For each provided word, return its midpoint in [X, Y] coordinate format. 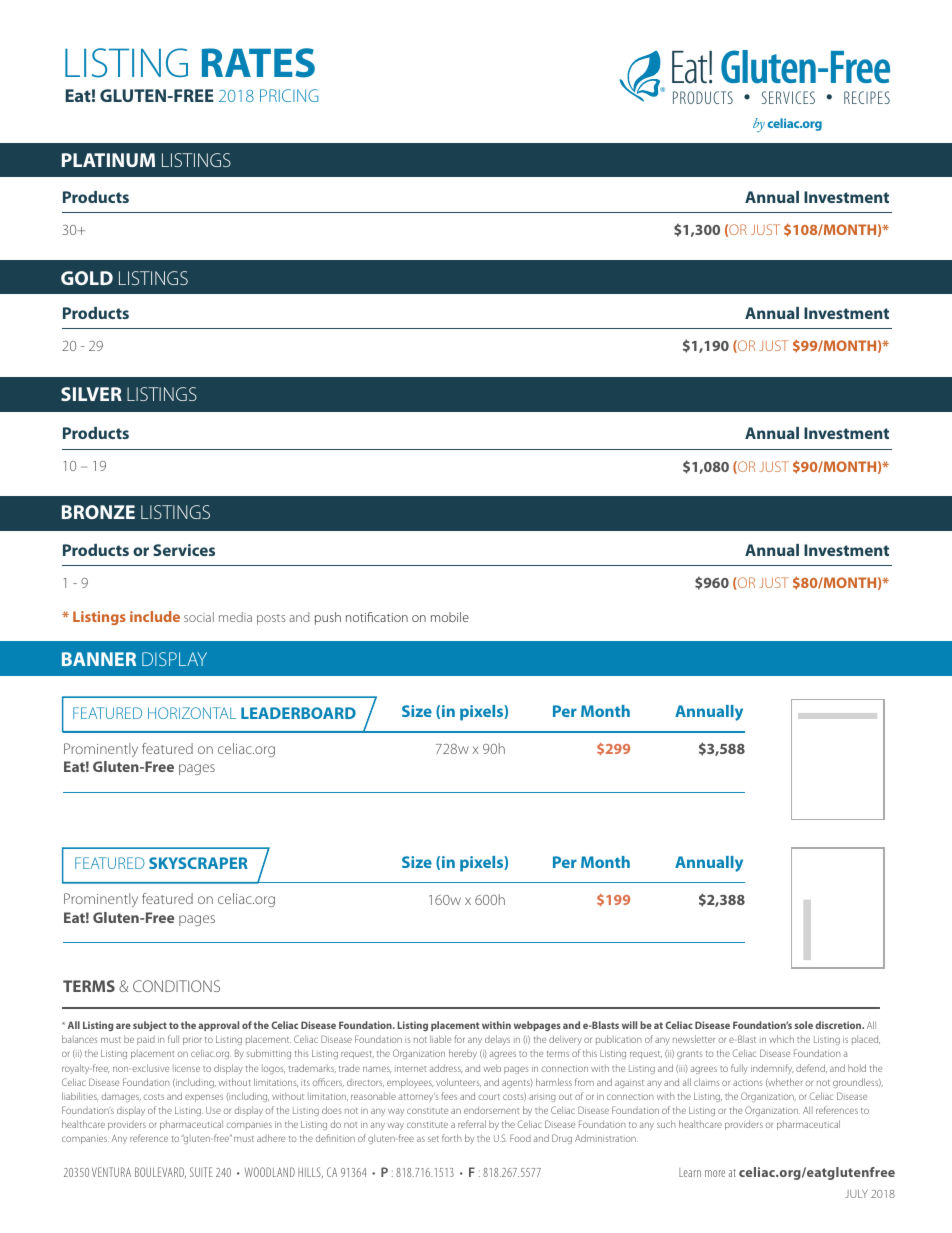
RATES [258, 63]
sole [804, 1025]
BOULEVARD [160, 1172]
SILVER [91, 394]
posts [271, 619]
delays [497, 1040]
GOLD [87, 278]
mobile [450, 617]
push [328, 618]
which [781, 1039]
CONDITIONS [176, 986]
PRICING [289, 95]
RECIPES [867, 97]
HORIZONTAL [192, 713]
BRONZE [98, 512]
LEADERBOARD [298, 713]
